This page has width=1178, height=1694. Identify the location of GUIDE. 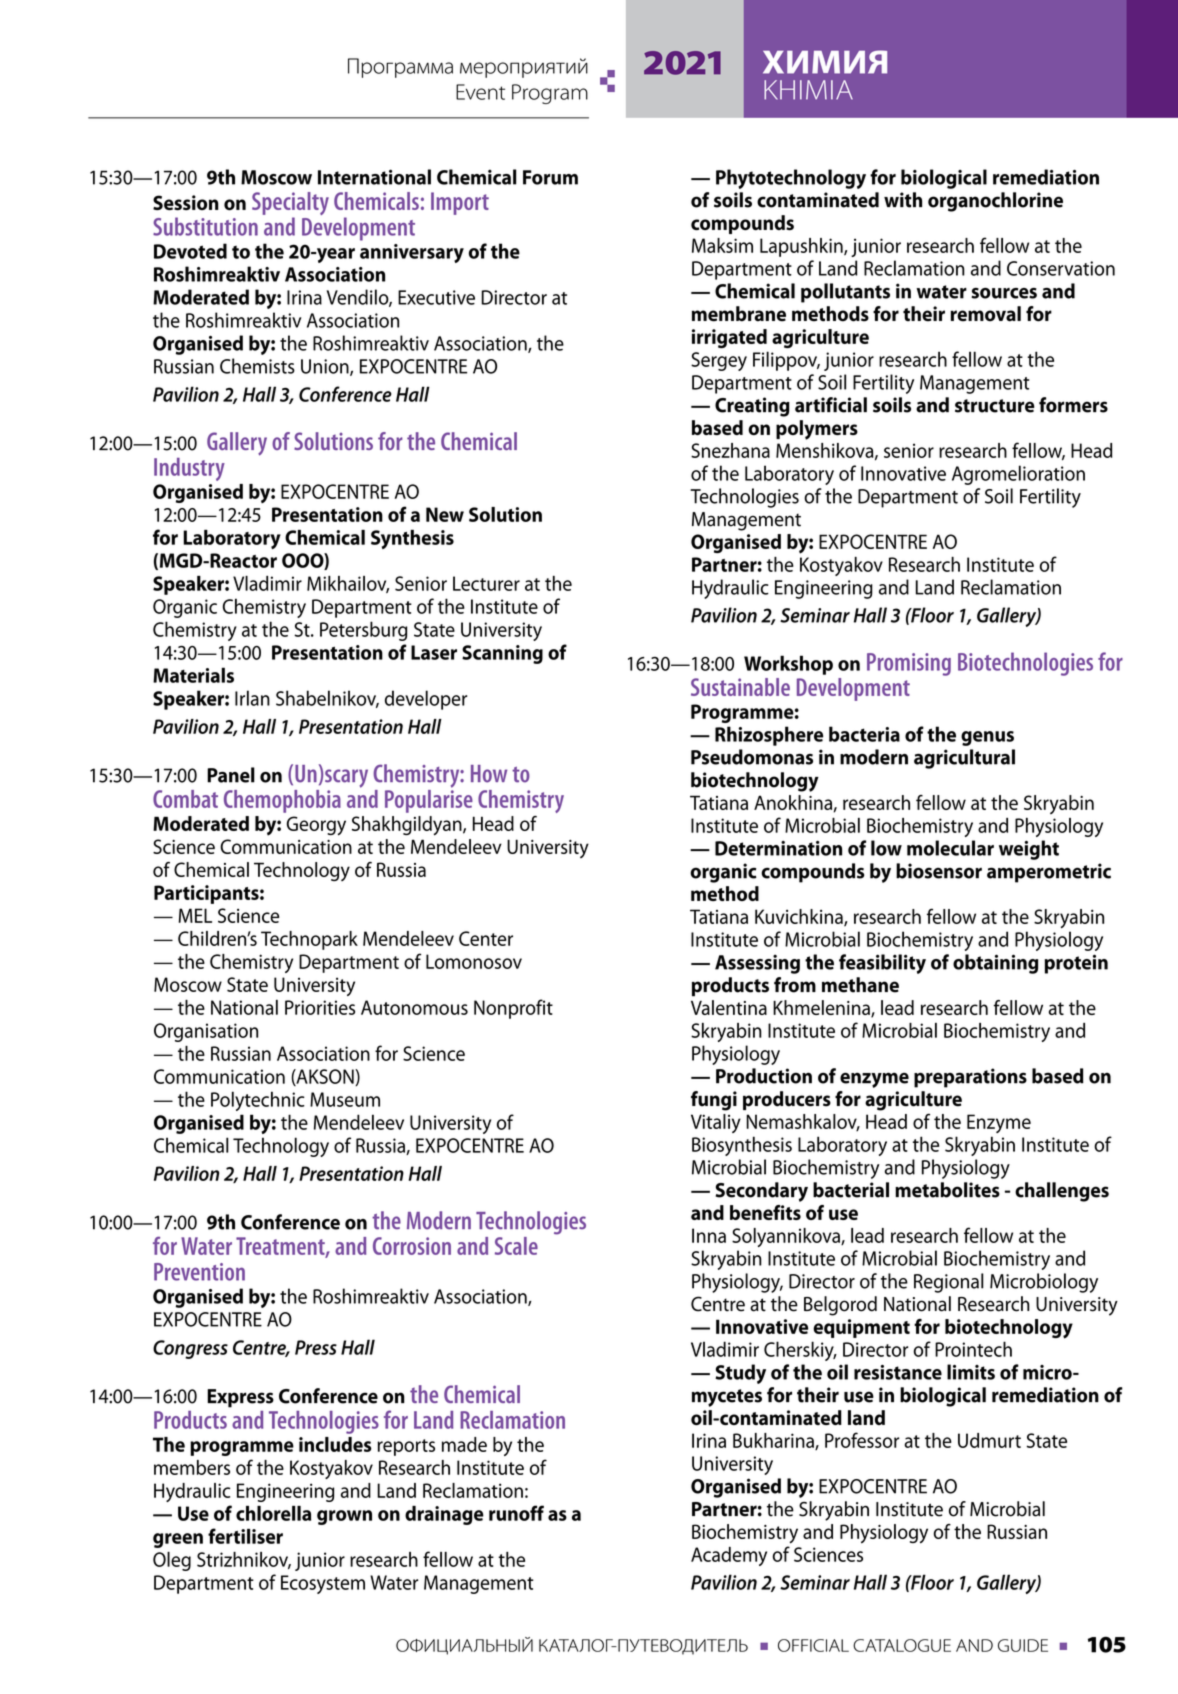
(1023, 1645).
